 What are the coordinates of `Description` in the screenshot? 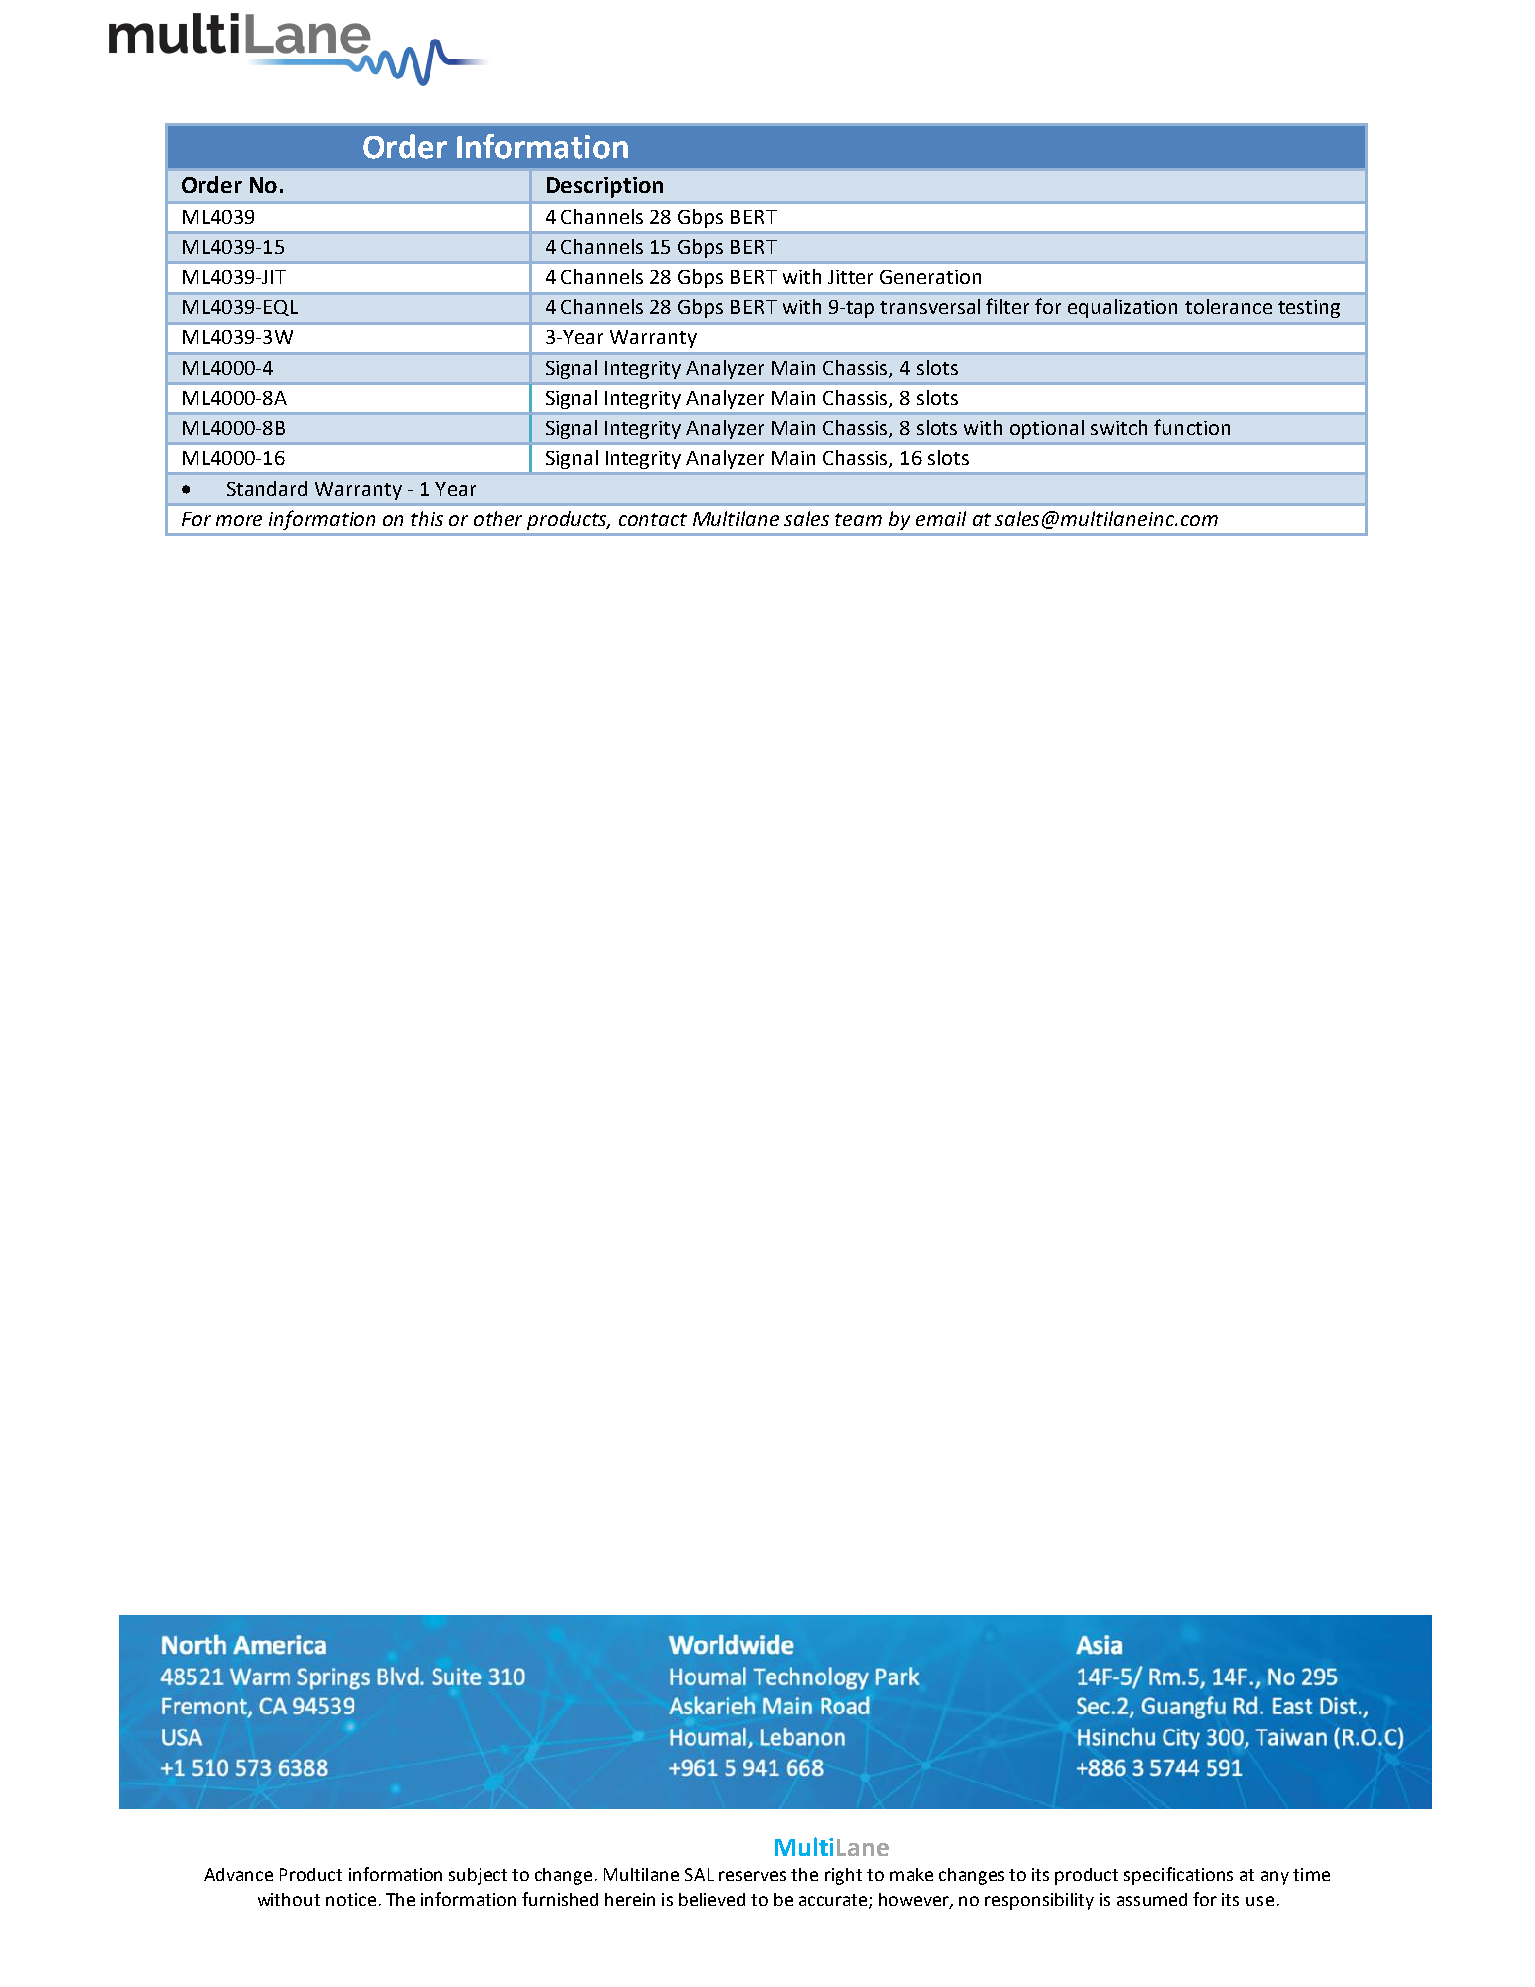 It's located at (605, 187).
